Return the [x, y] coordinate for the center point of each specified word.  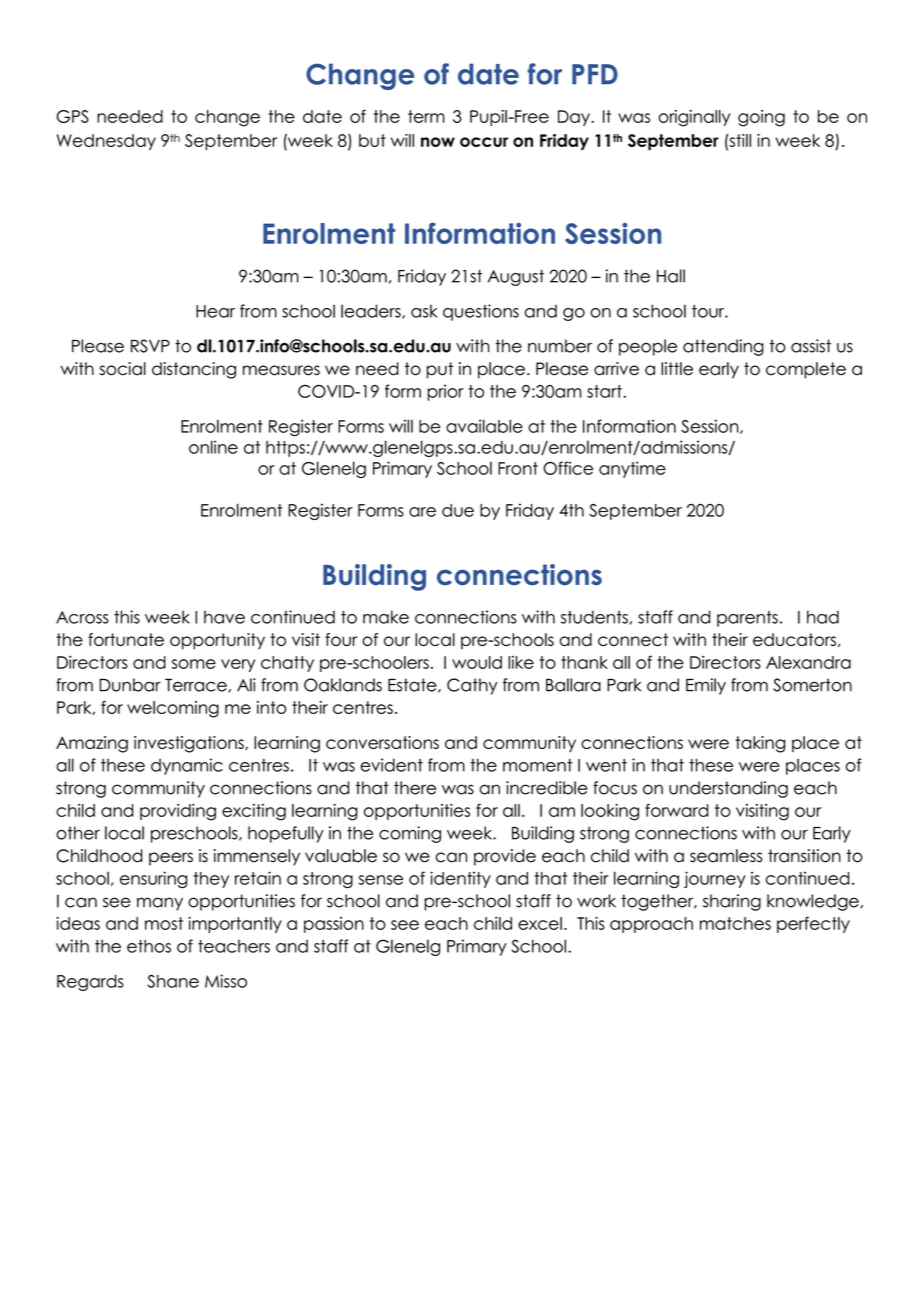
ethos [149, 946]
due [458, 510]
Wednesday [106, 142]
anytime [632, 469]
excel [540, 923]
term [426, 116]
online [213, 447]
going [761, 118]
